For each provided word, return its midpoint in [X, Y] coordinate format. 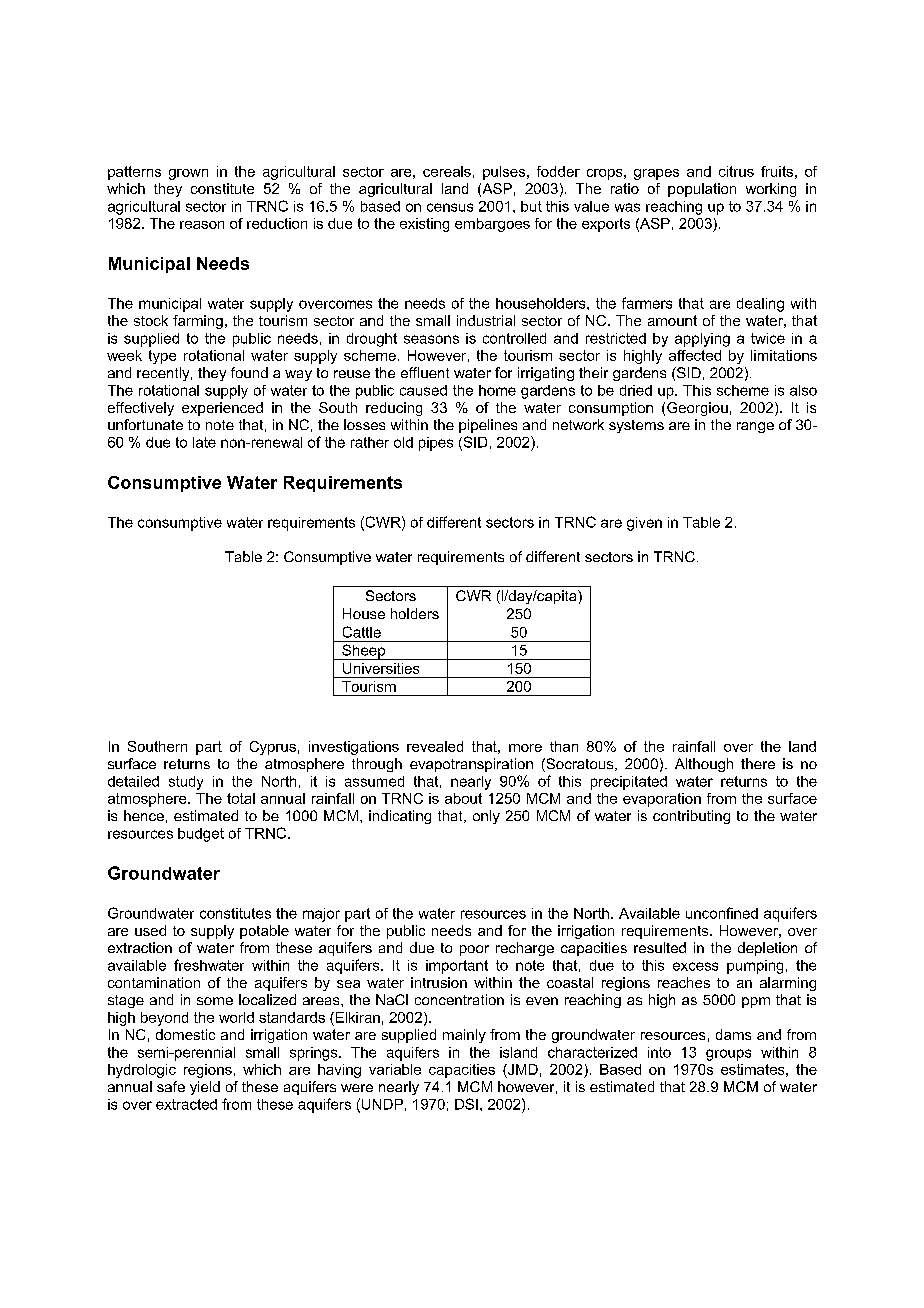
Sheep [364, 652]
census [450, 207]
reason [202, 225]
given [644, 524]
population [702, 190]
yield [205, 1088]
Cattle [362, 632]
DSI [466, 1104]
